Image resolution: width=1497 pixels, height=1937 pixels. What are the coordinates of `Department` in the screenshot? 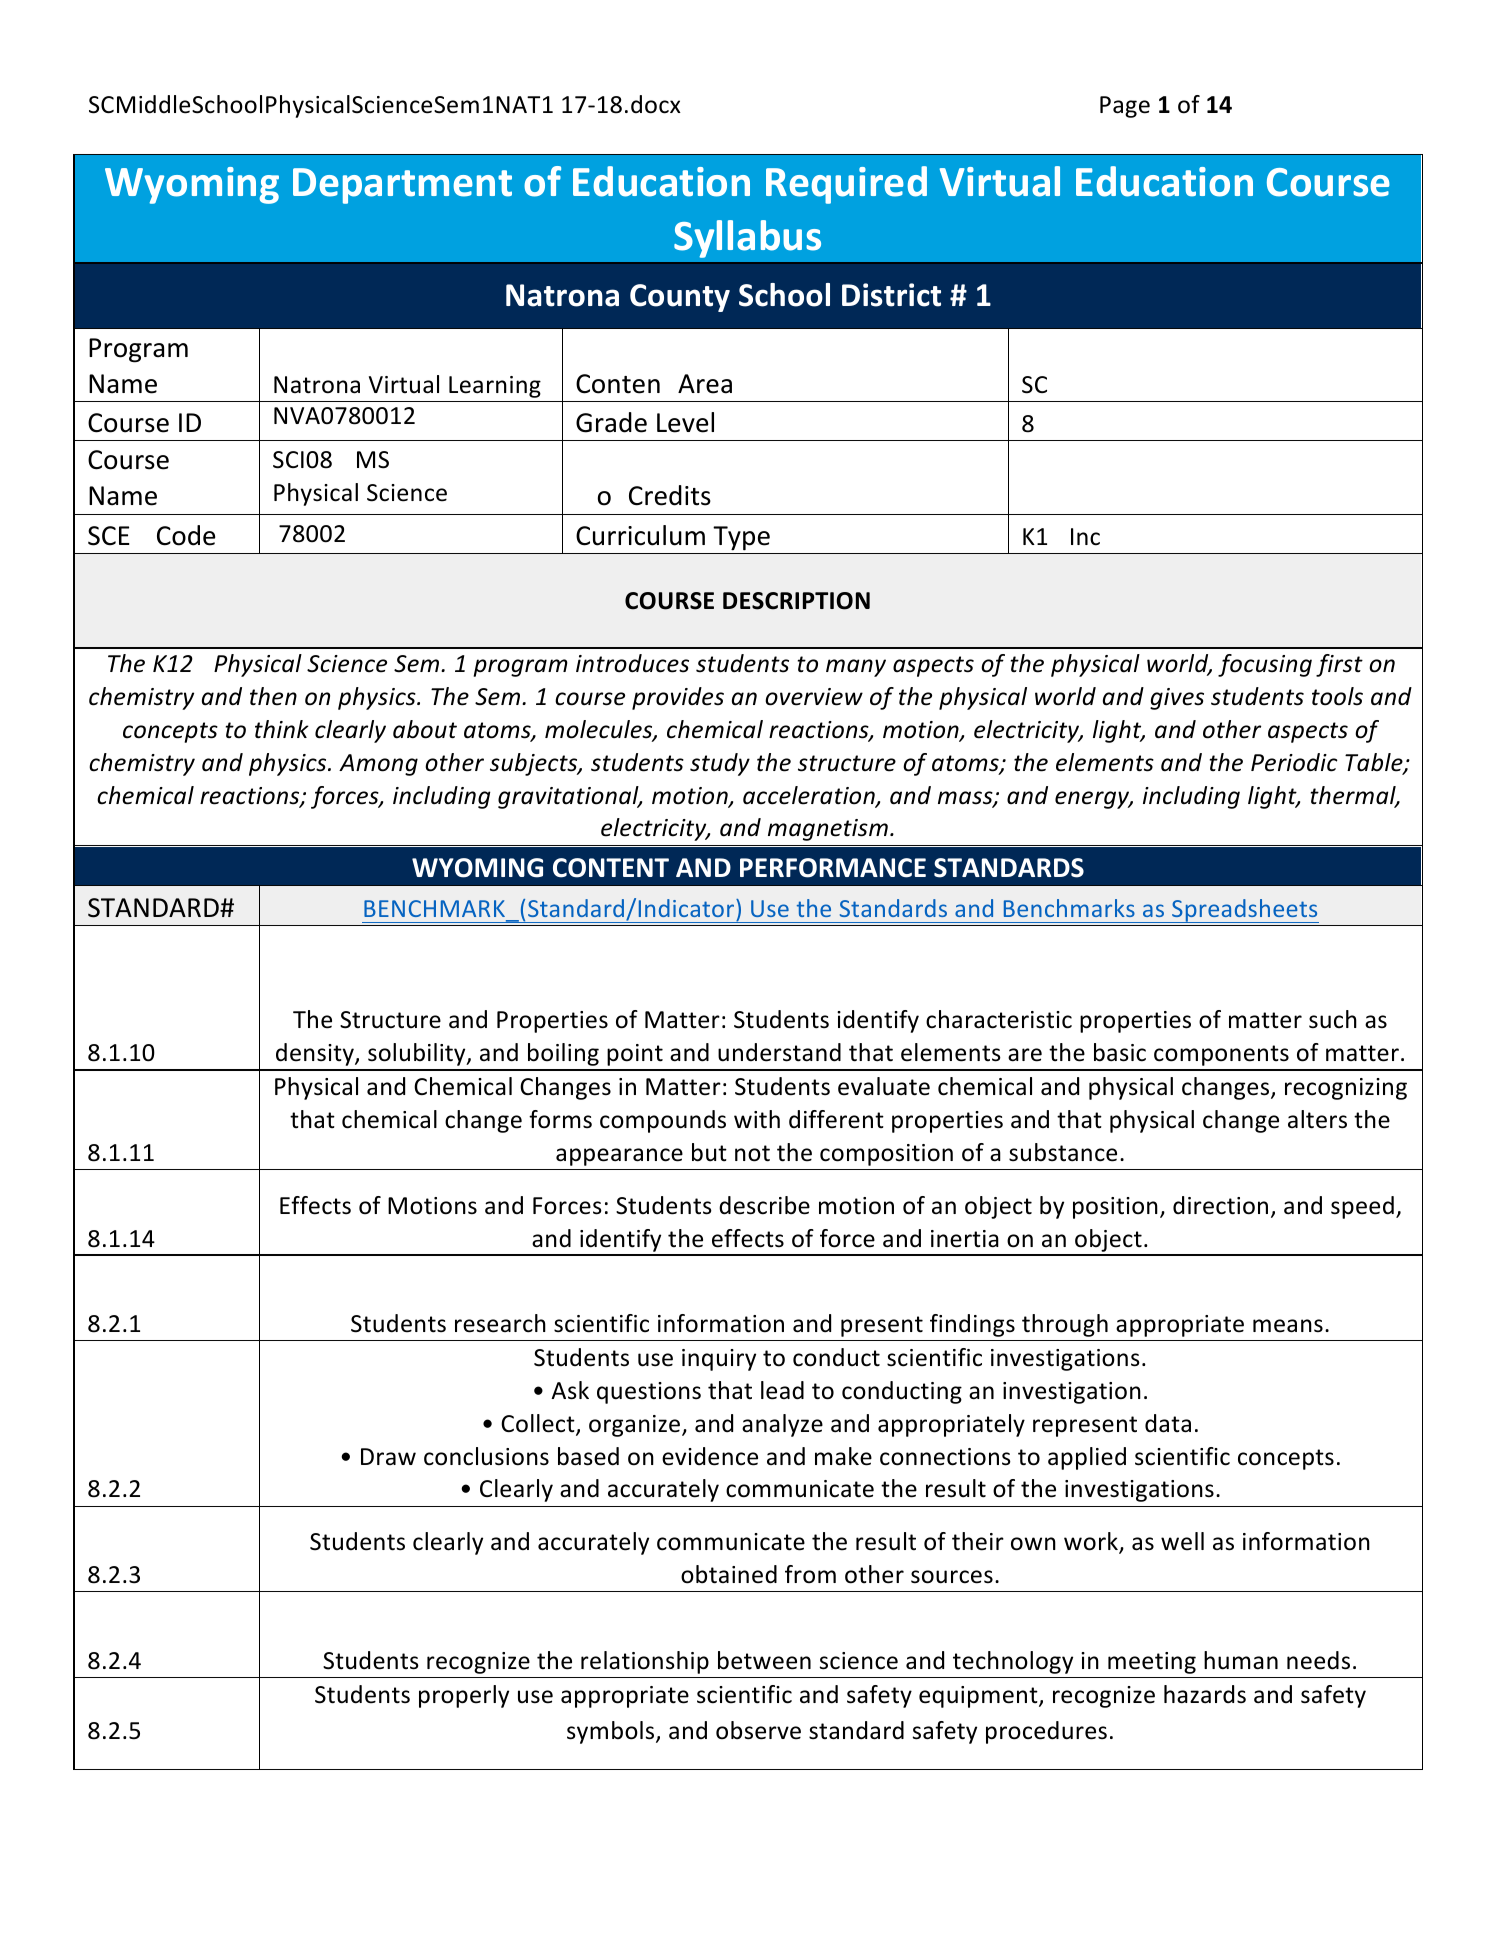 It's located at (402, 186).
